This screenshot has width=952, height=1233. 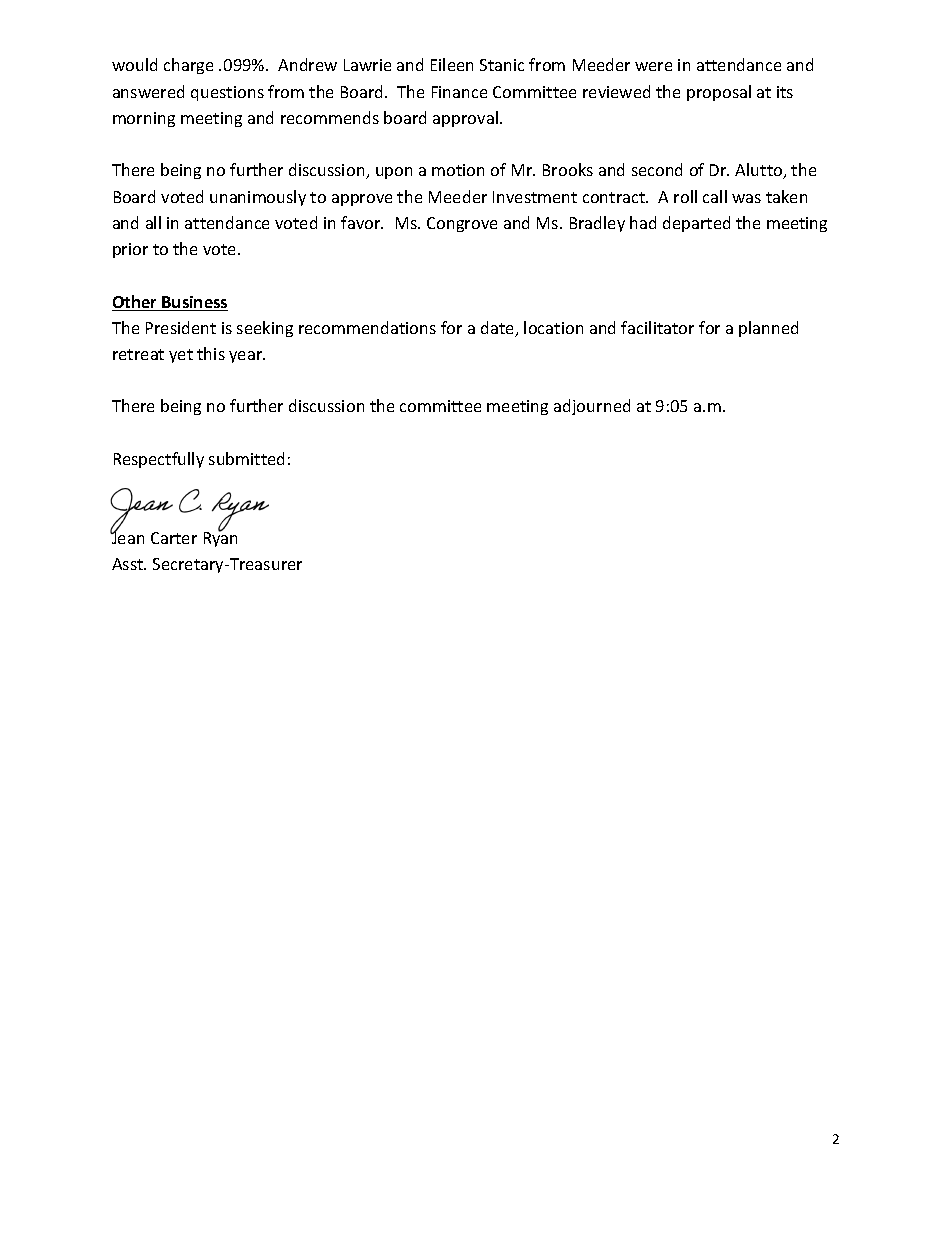 I want to click on charge, so click(x=188, y=66).
